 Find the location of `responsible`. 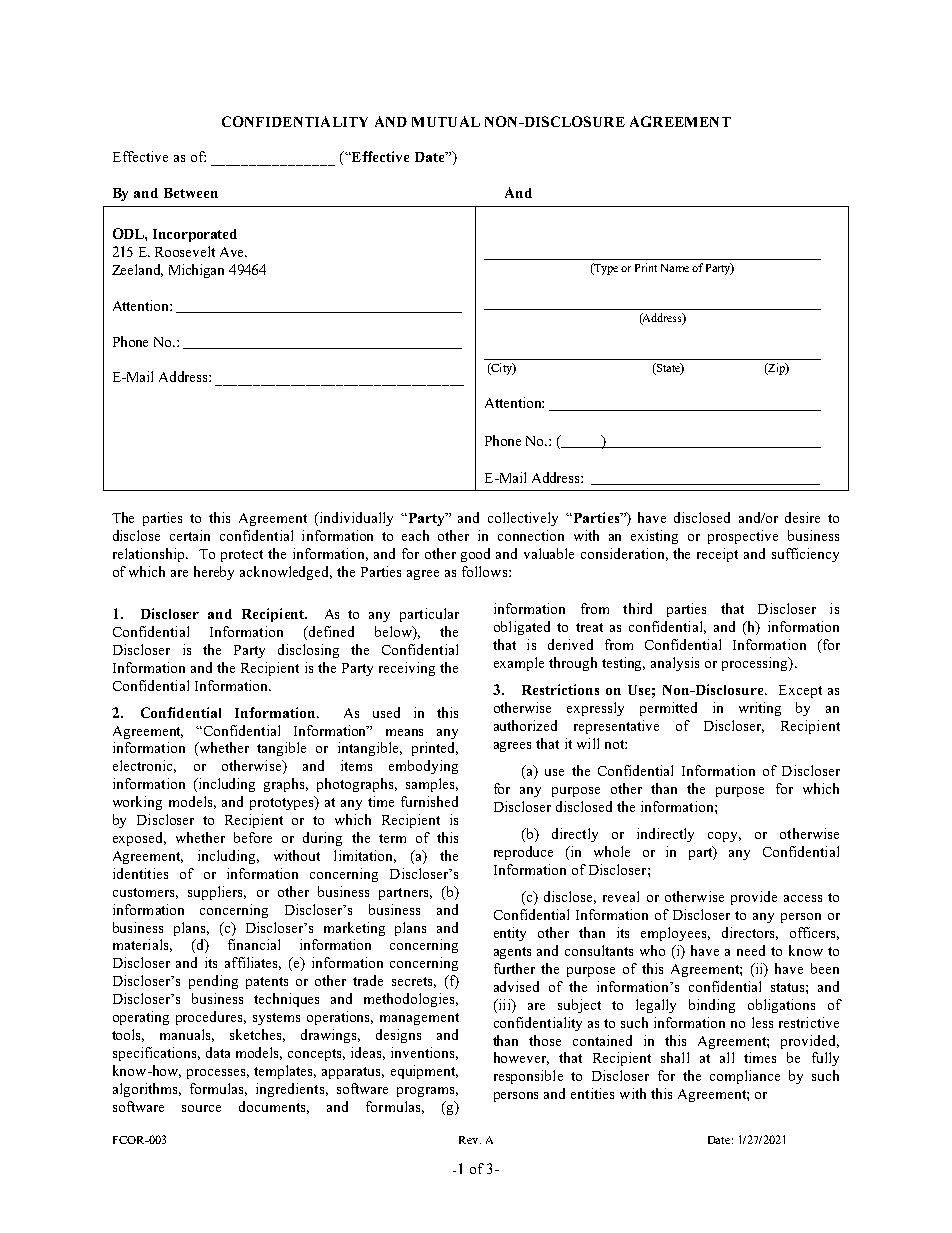

responsible is located at coordinates (528, 1077).
